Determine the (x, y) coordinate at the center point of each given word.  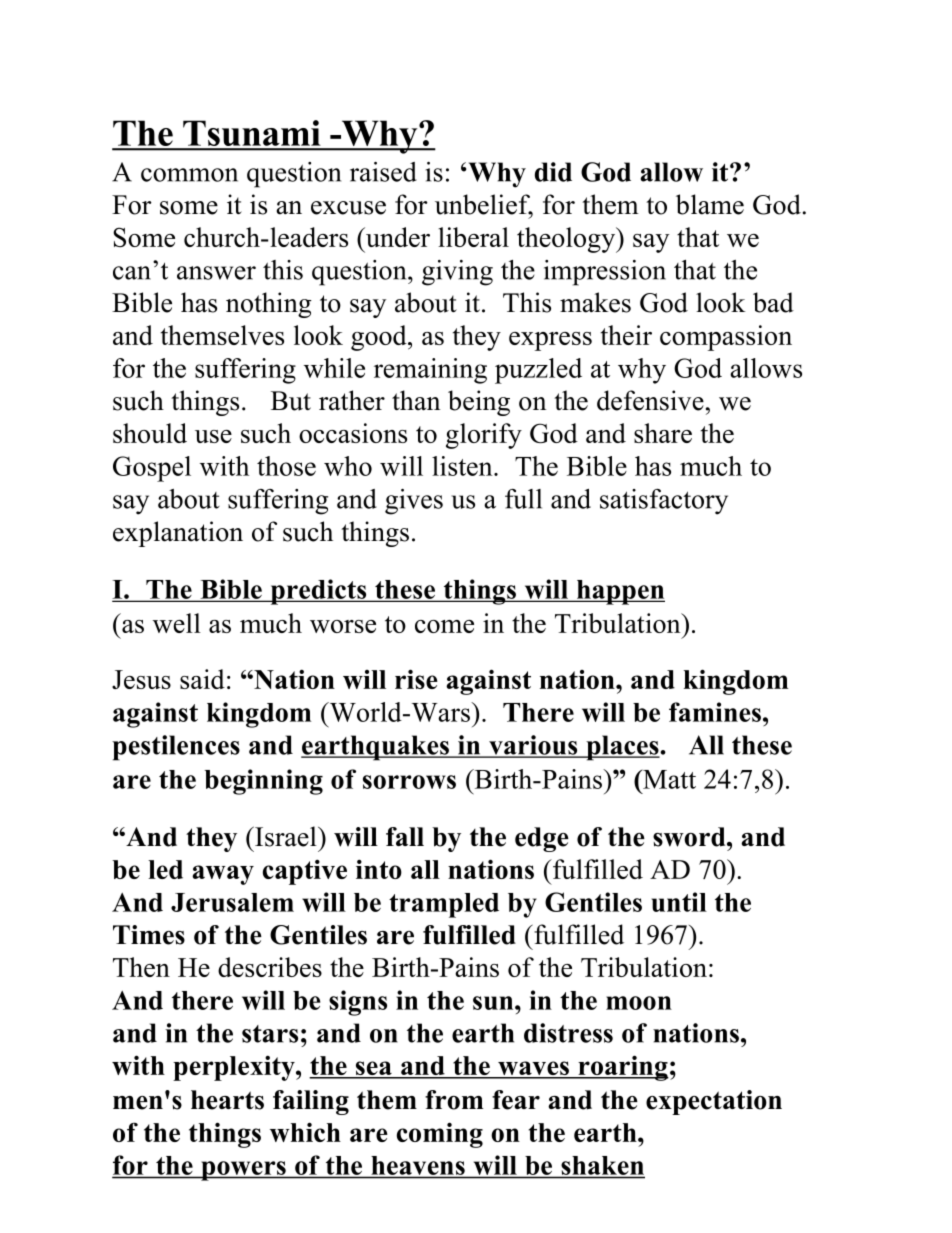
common (189, 175)
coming (440, 1135)
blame (710, 204)
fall (405, 836)
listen (463, 466)
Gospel (152, 469)
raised (383, 172)
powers (243, 1171)
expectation (714, 1102)
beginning (263, 782)
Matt (668, 779)
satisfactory (664, 502)
